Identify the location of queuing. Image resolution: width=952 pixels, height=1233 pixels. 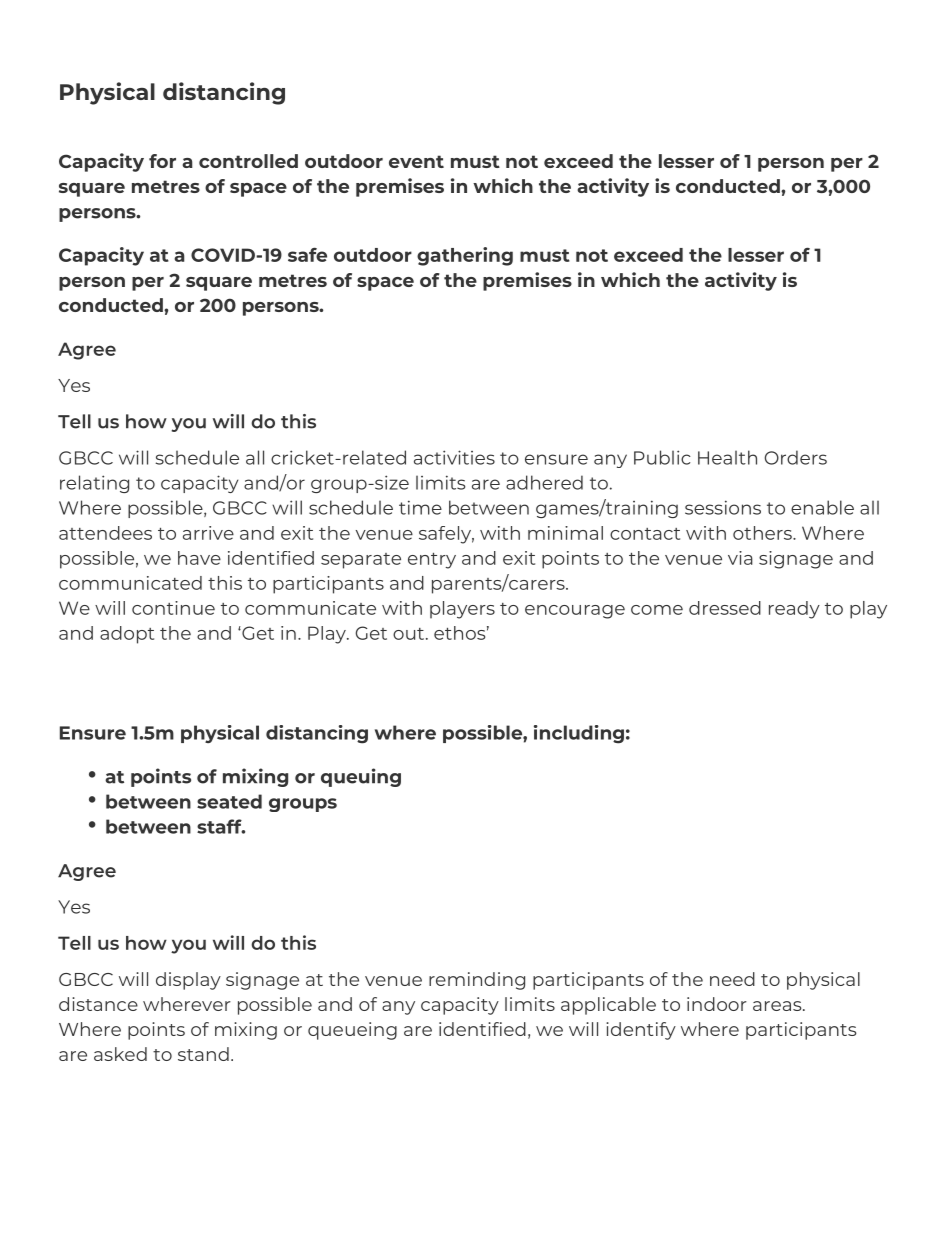
(361, 777).
